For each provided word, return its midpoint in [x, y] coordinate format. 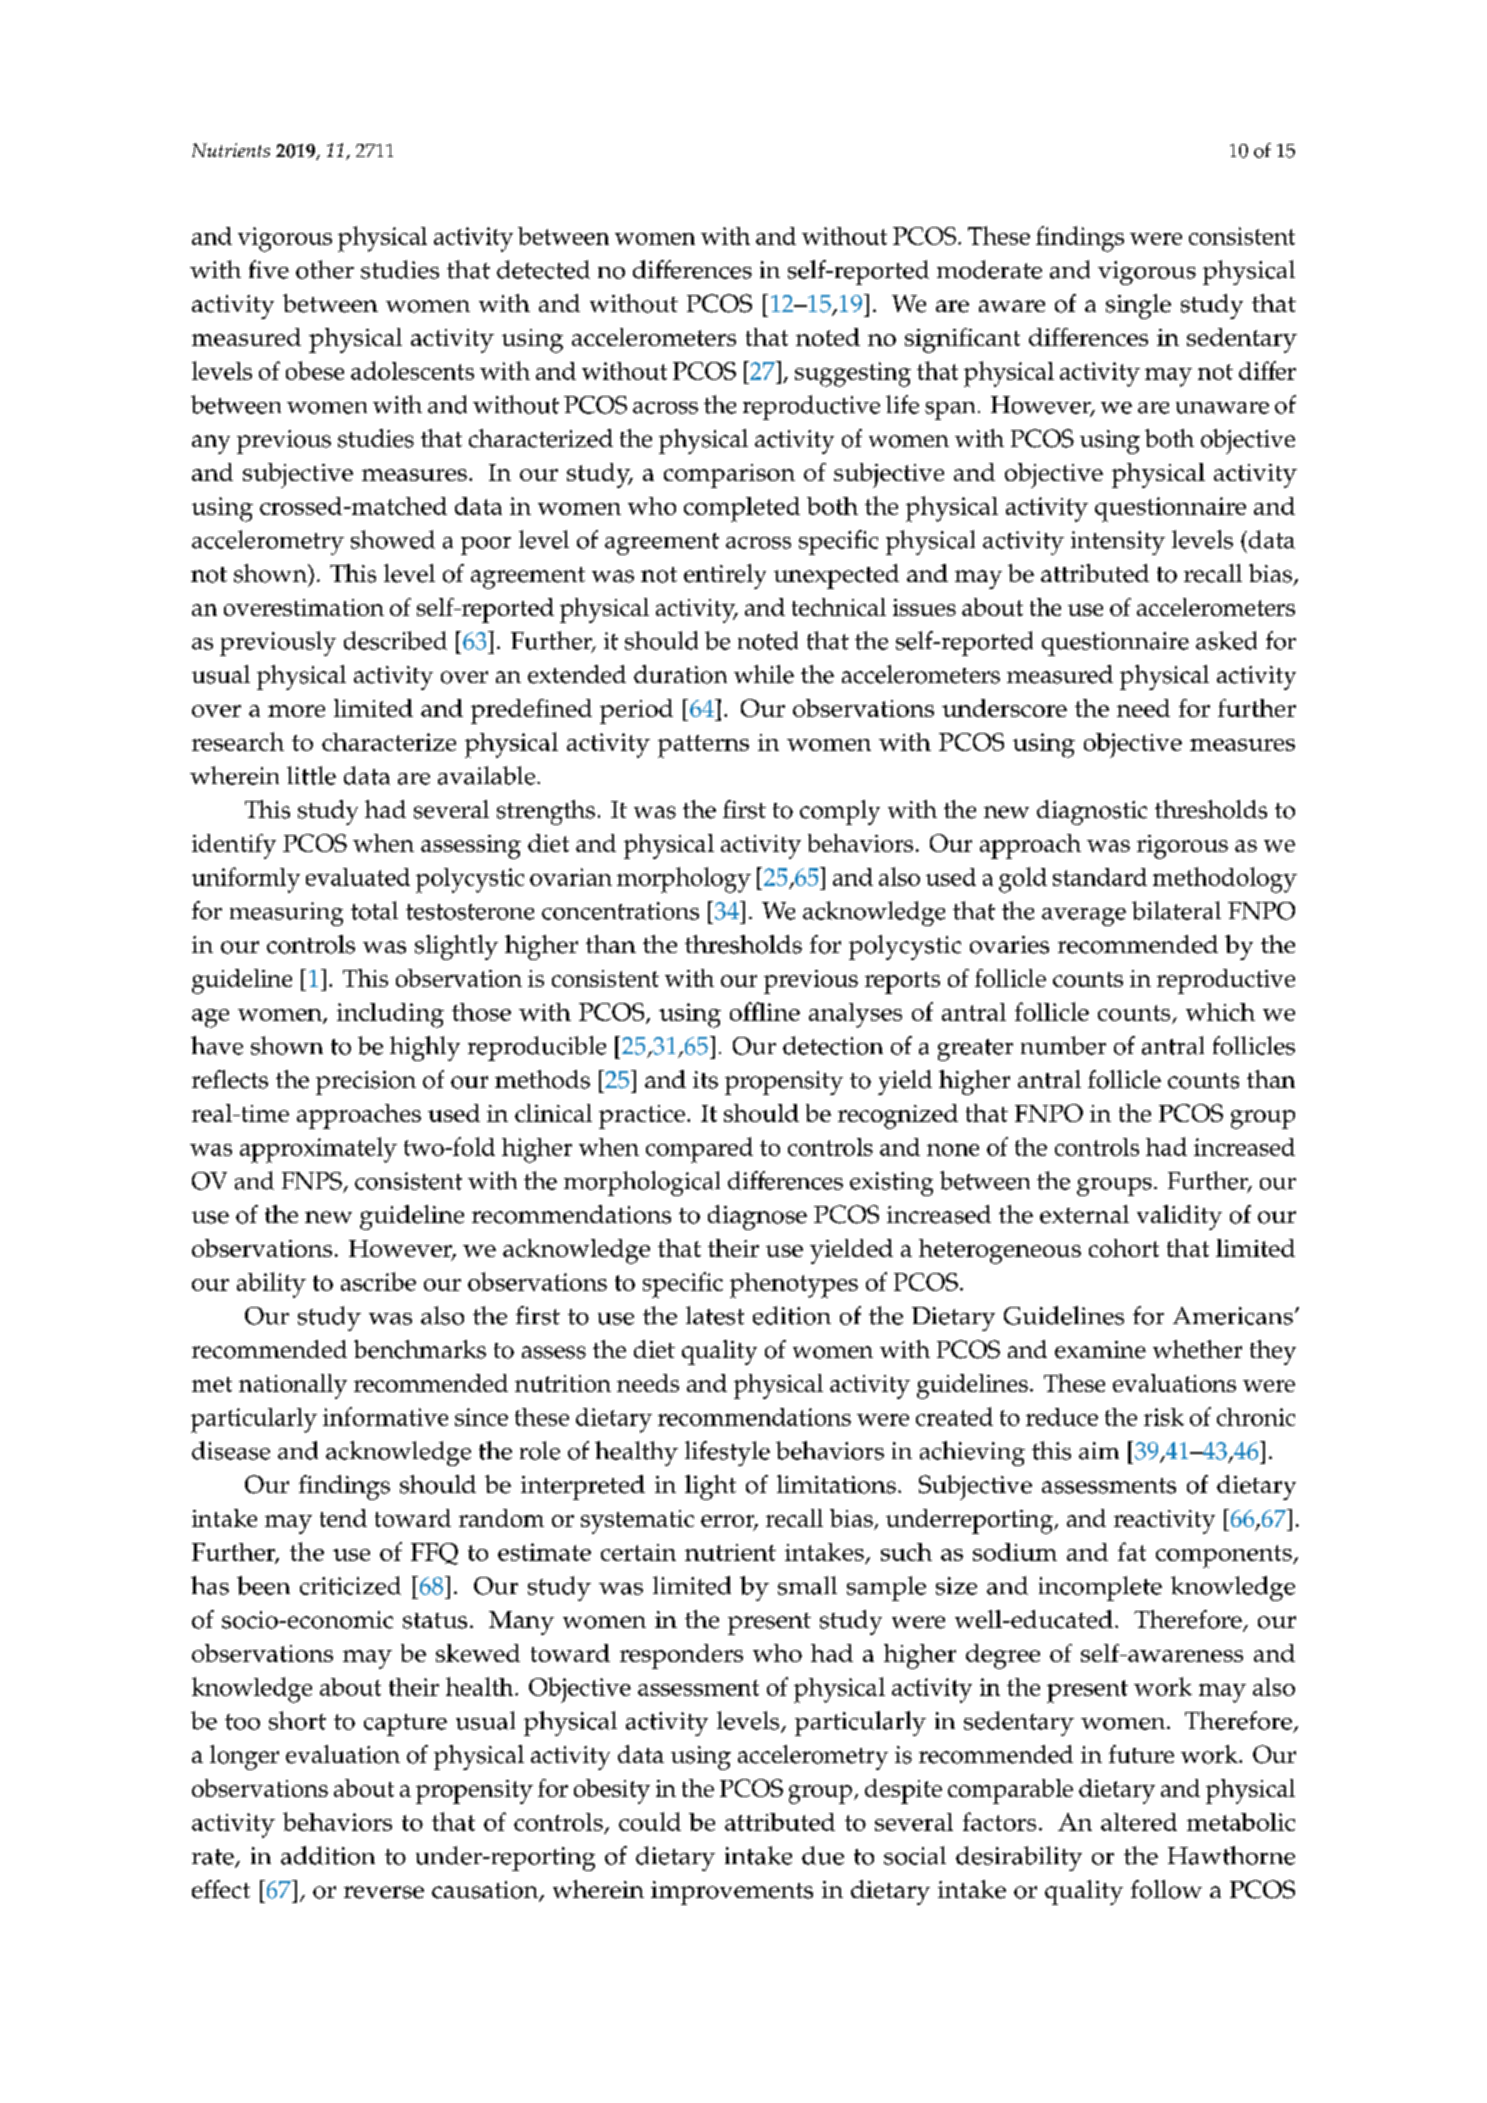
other [325, 269]
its [705, 1080]
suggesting [853, 374]
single [1138, 306]
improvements [732, 1893]
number [1063, 1045]
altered [1139, 1822]
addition [328, 1855]
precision [366, 1083]
